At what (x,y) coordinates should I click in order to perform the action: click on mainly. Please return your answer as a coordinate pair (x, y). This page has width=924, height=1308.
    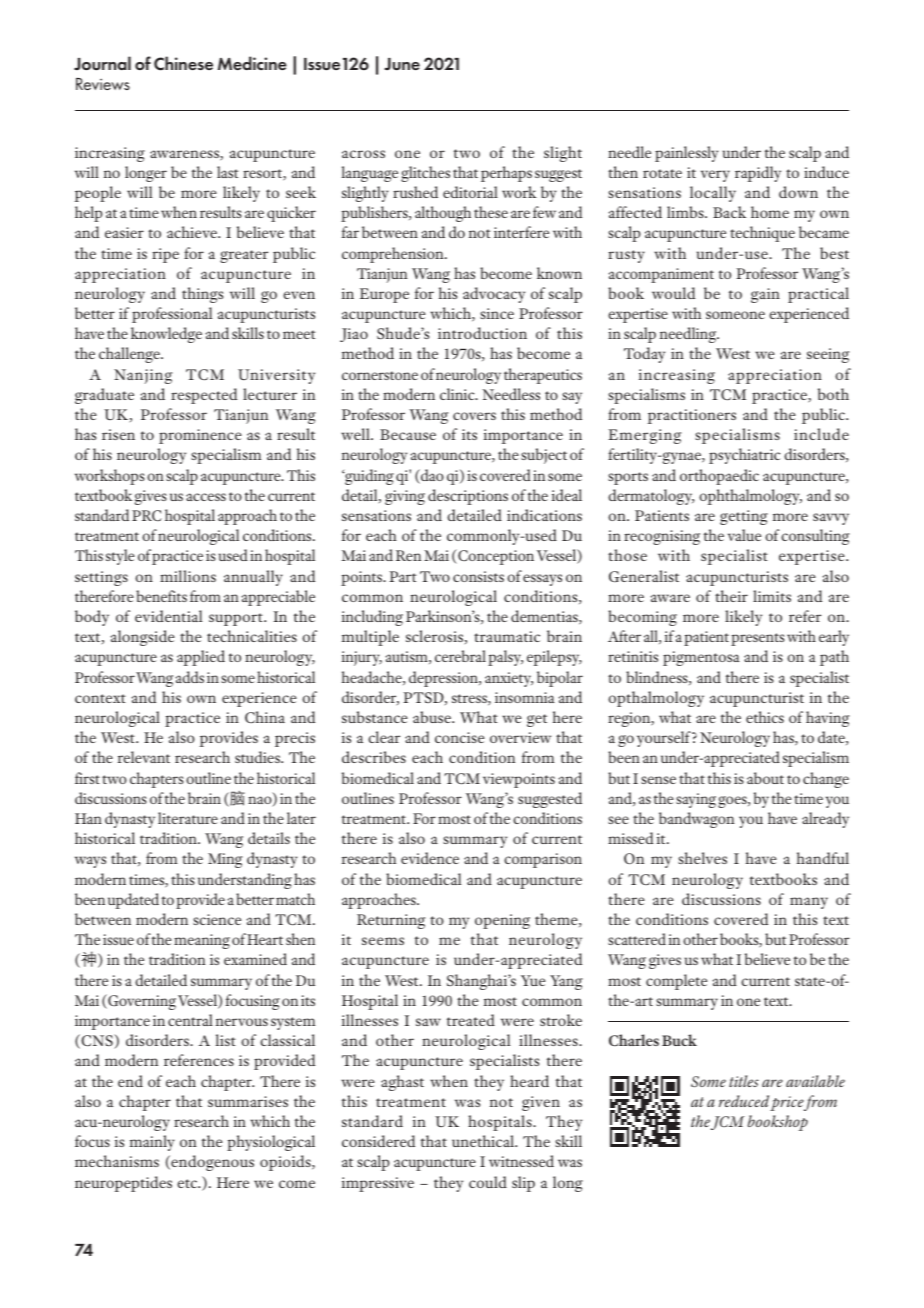
    Looking at the image, I should click on (152, 1143).
